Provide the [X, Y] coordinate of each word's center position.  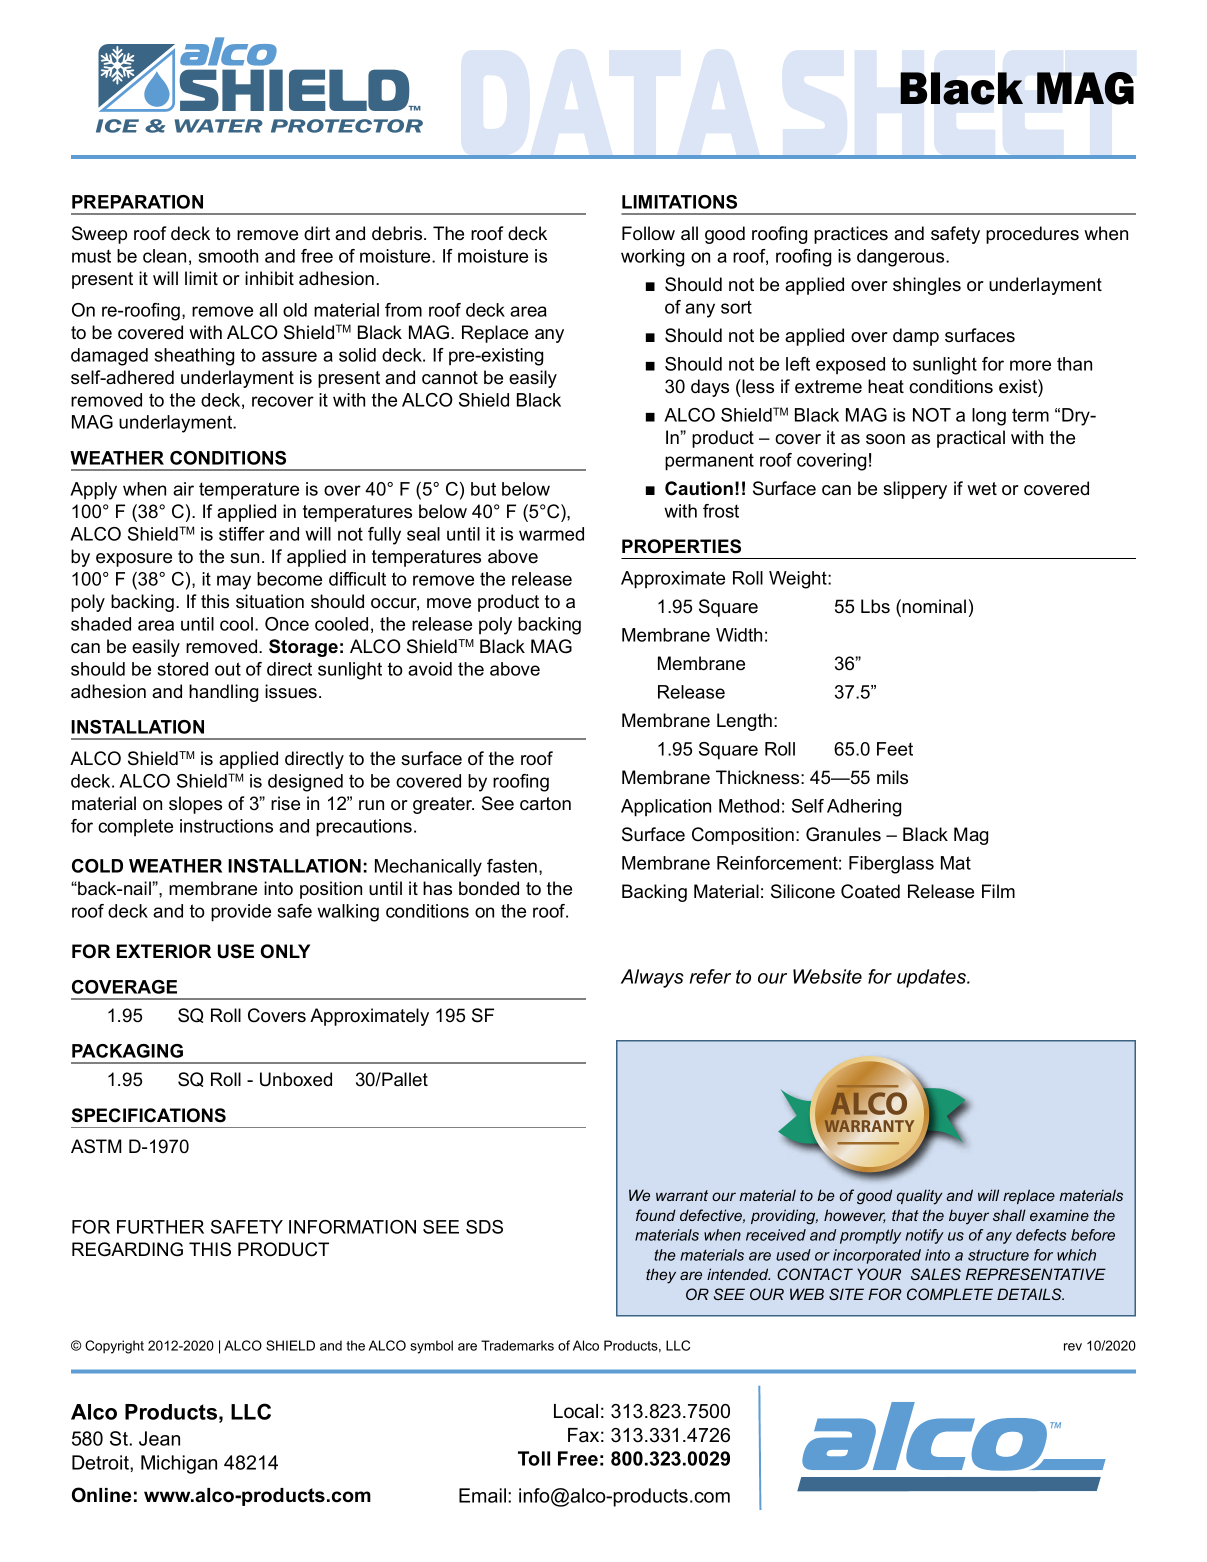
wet [982, 489]
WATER [219, 126]
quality [920, 1197]
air [183, 489]
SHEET [958, 115]
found [656, 1215]
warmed [551, 534]
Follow [648, 233]
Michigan [179, 1464]
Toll [534, 1458]
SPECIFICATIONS [149, 1115]
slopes [195, 805]
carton [545, 804]
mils [892, 777]
